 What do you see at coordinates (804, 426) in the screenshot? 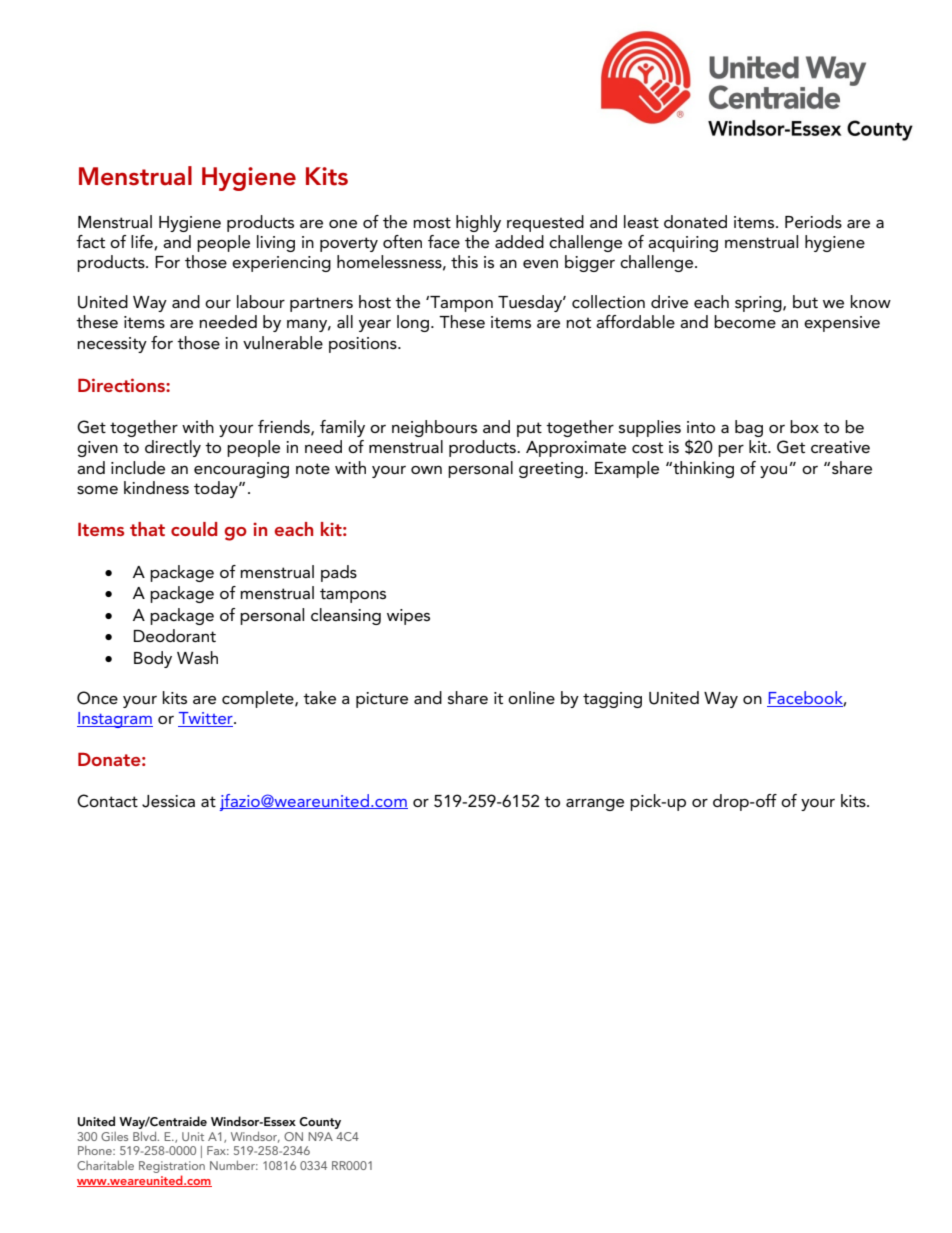
I see `box` at bounding box center [804, 426].
